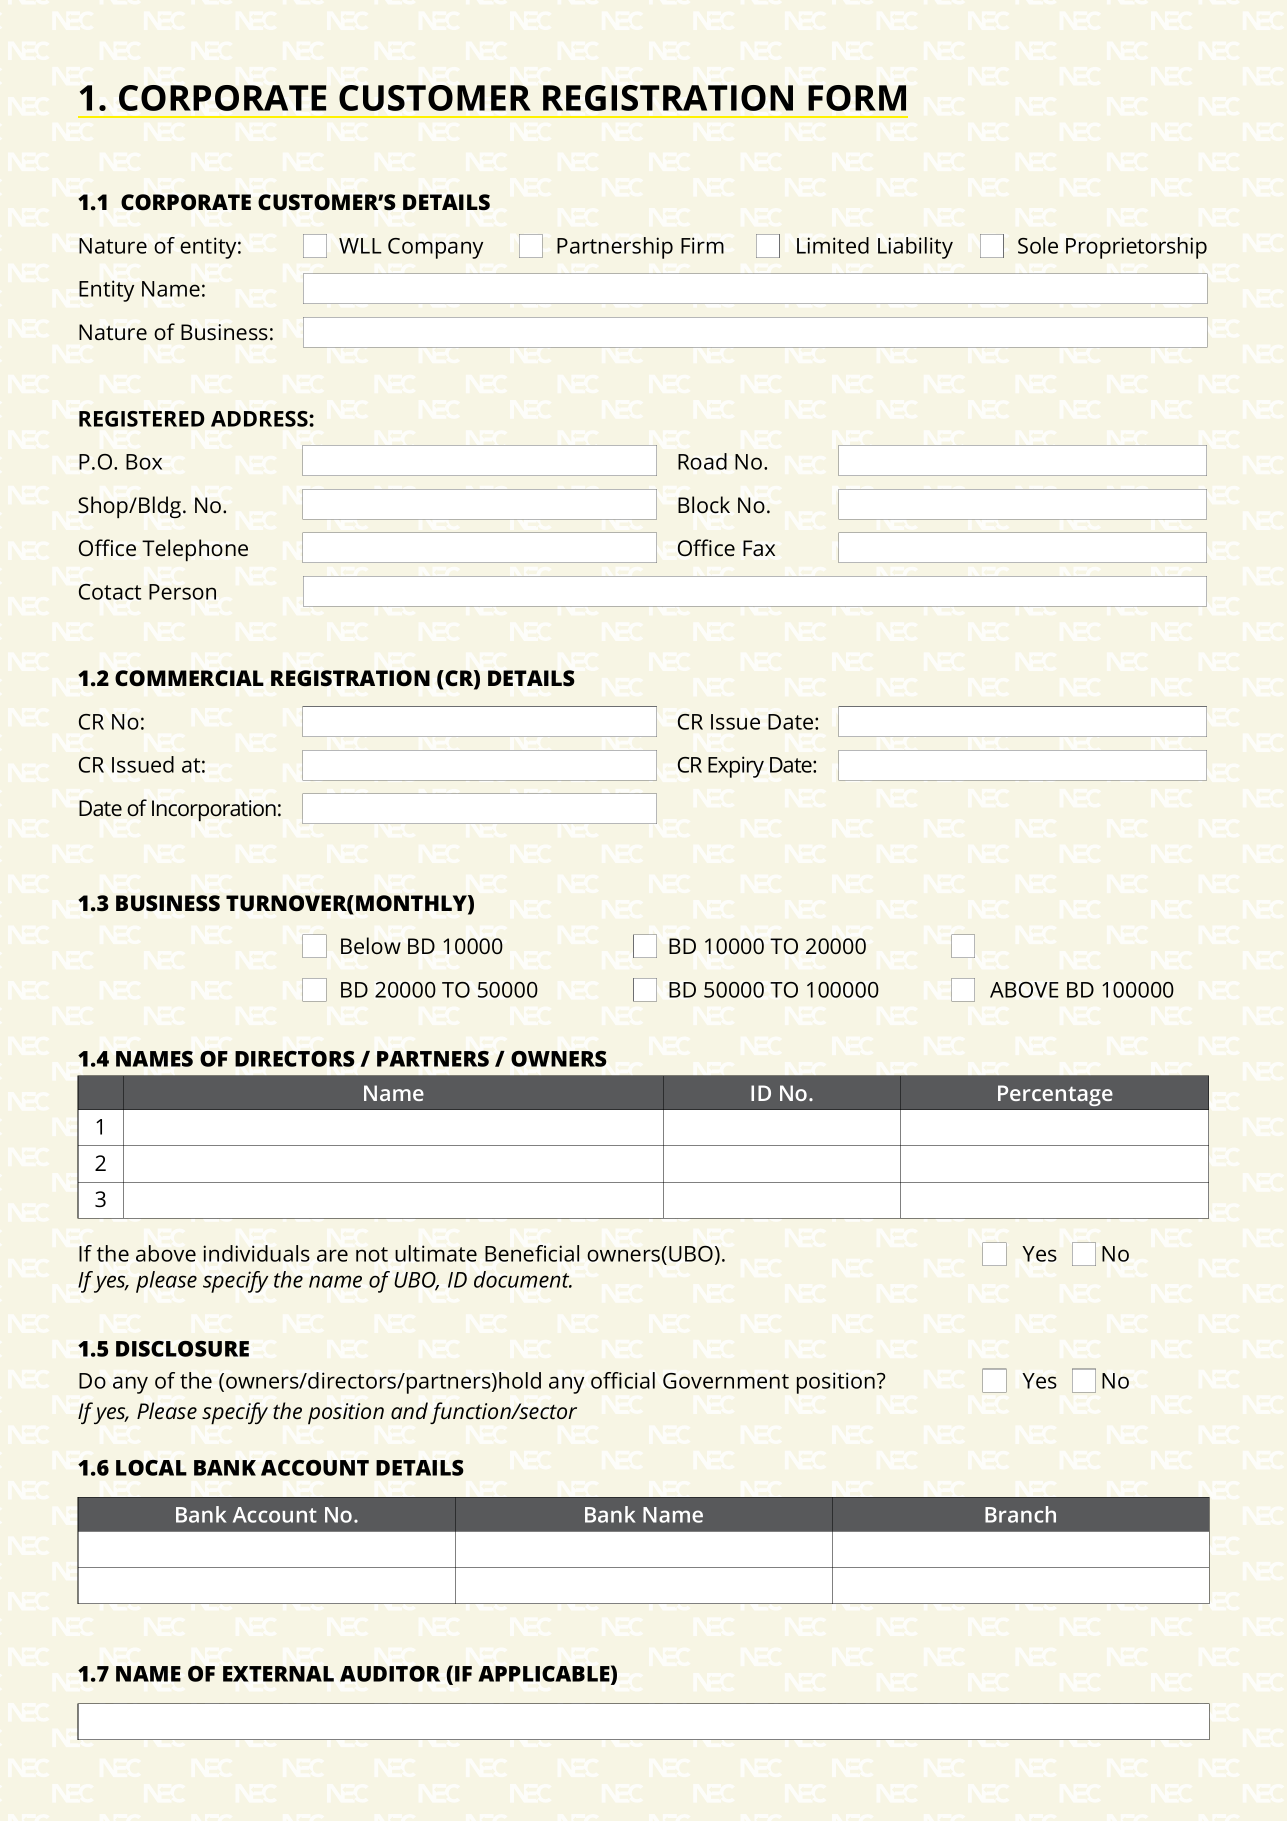  Describe the element at coordinates (278, 1674) in the image. I see `EXTERNAL` at that location.
